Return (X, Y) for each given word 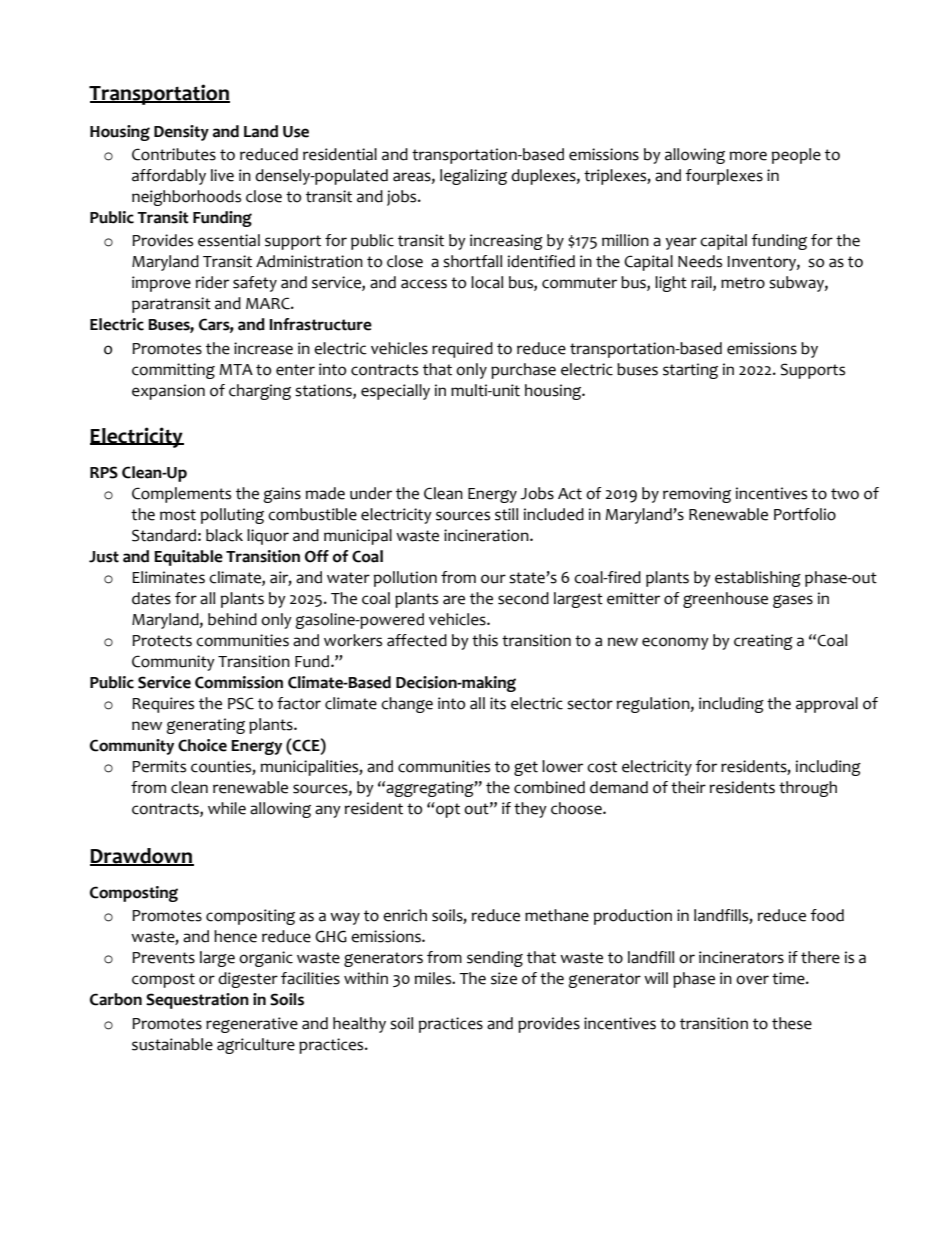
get (526, 768)
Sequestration (197, 1001)
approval (827, 705)
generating (205, 726)
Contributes (174, 154)
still (506, 514)
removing (697, 495)
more (748, 156)
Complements (181, 495)
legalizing (473, 177)
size (504, 978)
